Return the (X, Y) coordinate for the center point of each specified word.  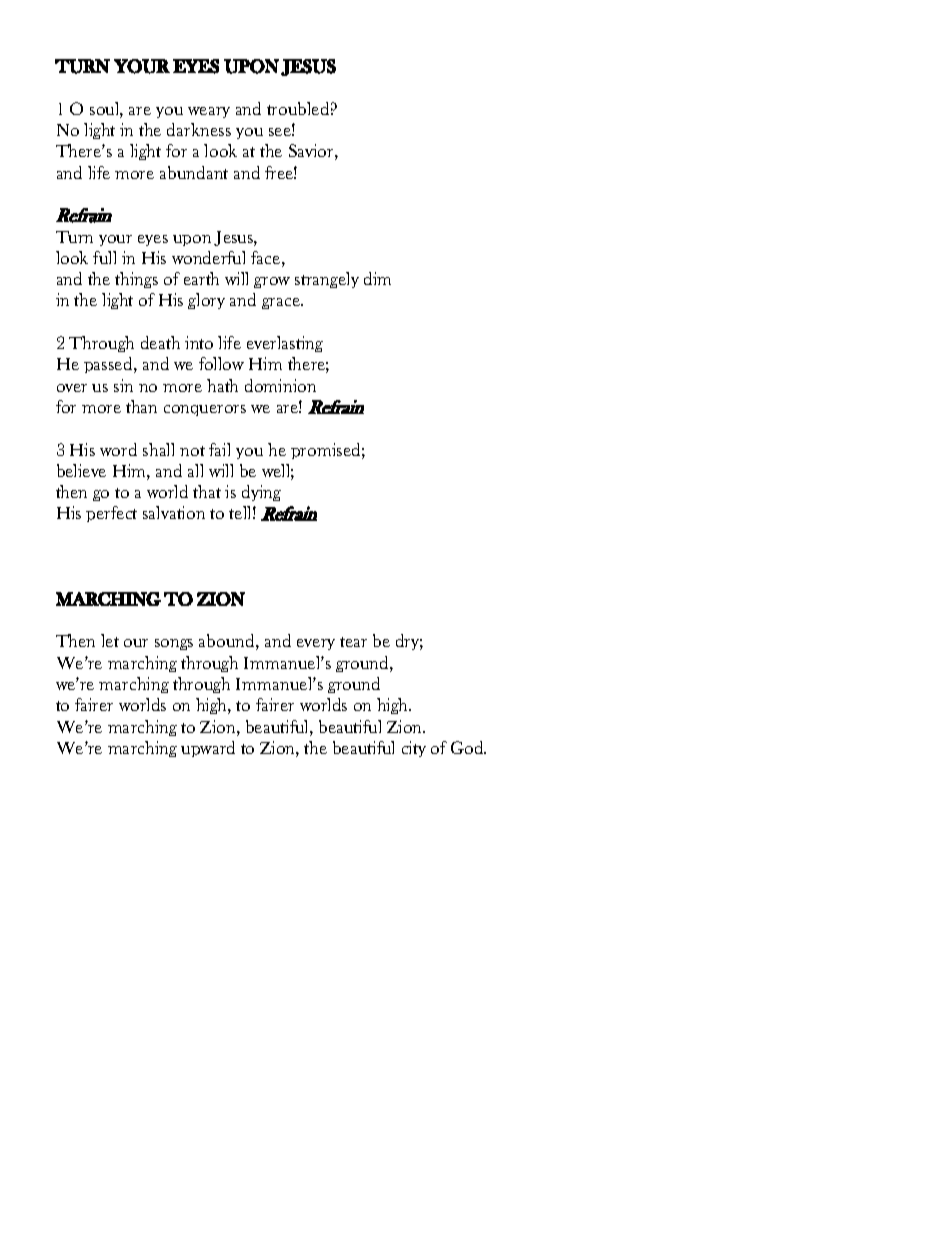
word (118, 449)
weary (209, 112)
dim (377, 278)
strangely (327, 280)
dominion (280, 385)
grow (272, 282)
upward (208, 749)
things (136, 280)
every (316, 644)
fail (219, 449)
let (110, 640)
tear (353, 642)
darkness (199, 129)
